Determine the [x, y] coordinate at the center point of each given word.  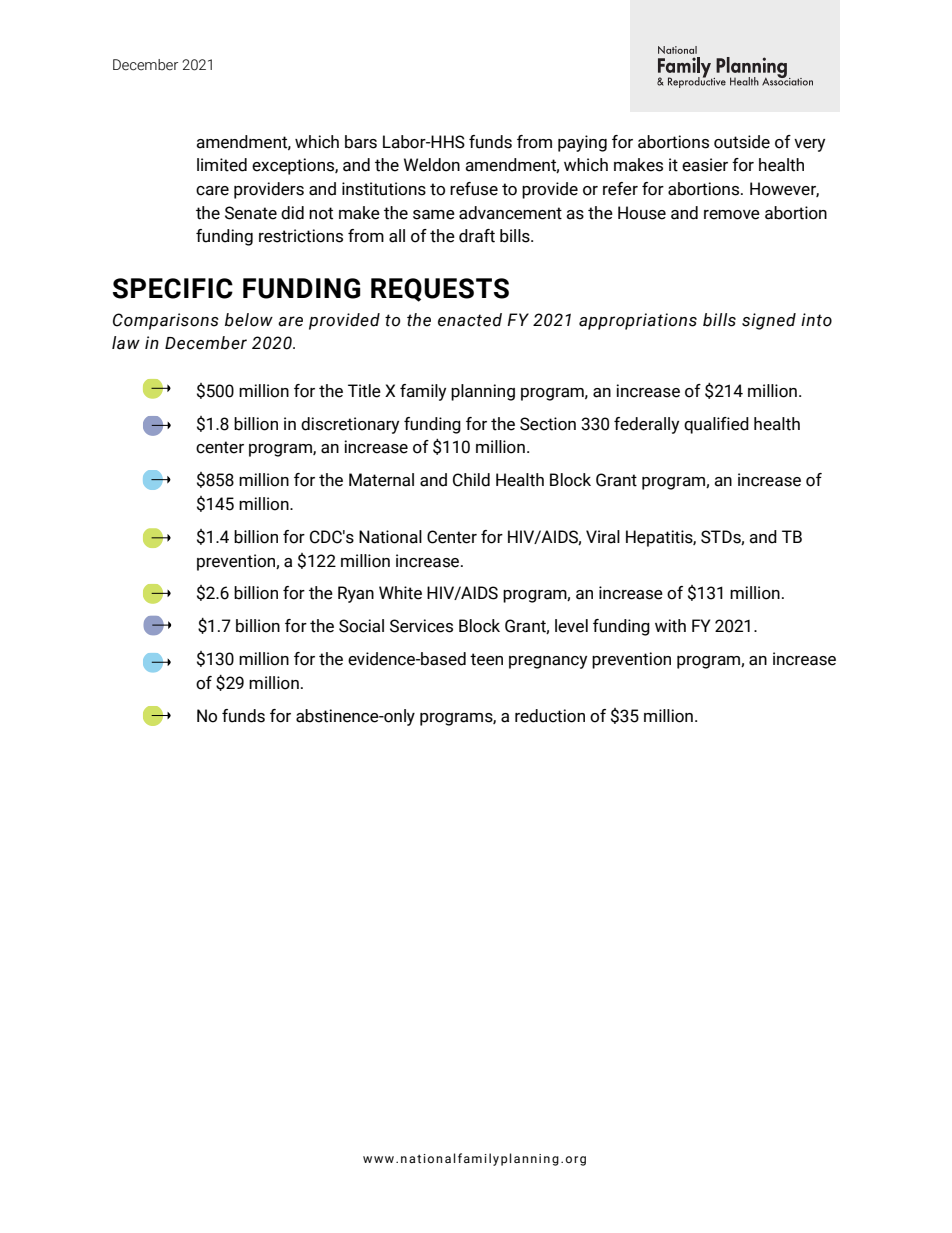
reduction [550, 716]
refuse [474, 189]
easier [705, 165]
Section [548, 424]
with [670, 626]
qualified [716, 425]
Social [361, 626]
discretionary [350, 425]
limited [222, 165]
